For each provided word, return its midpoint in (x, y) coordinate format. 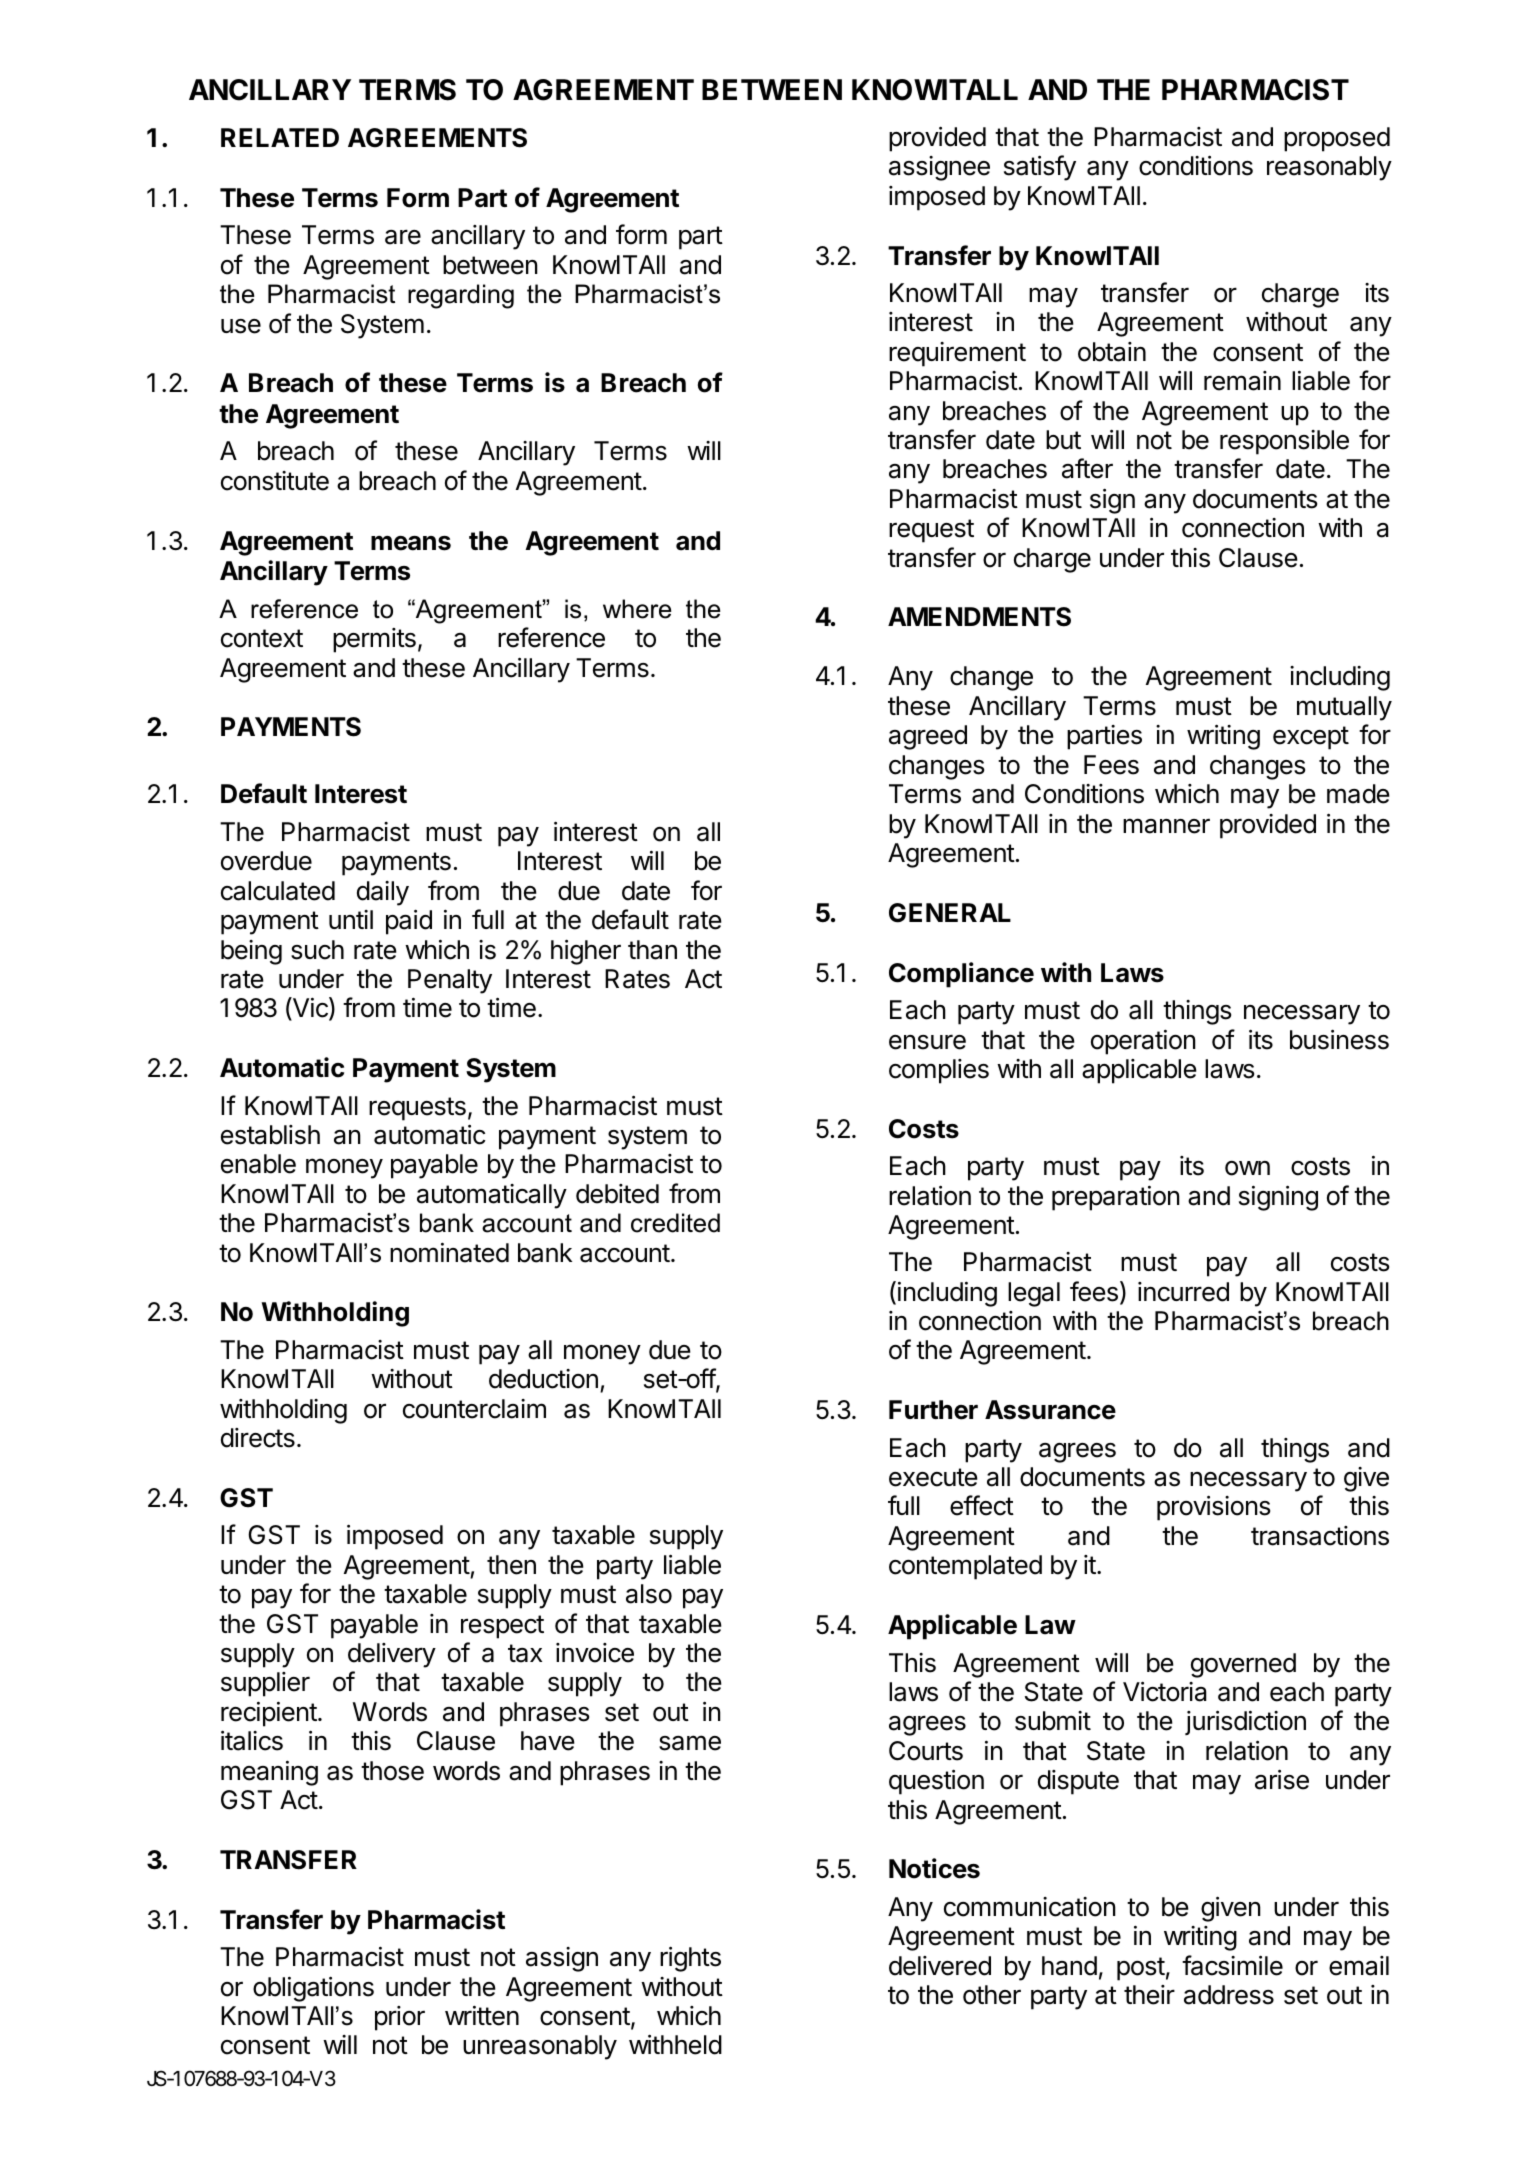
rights (690, 1959)
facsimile (1232, 1965)
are (403, 237)
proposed (1337, 139)
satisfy (1040, 168)
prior (400, 2018)
